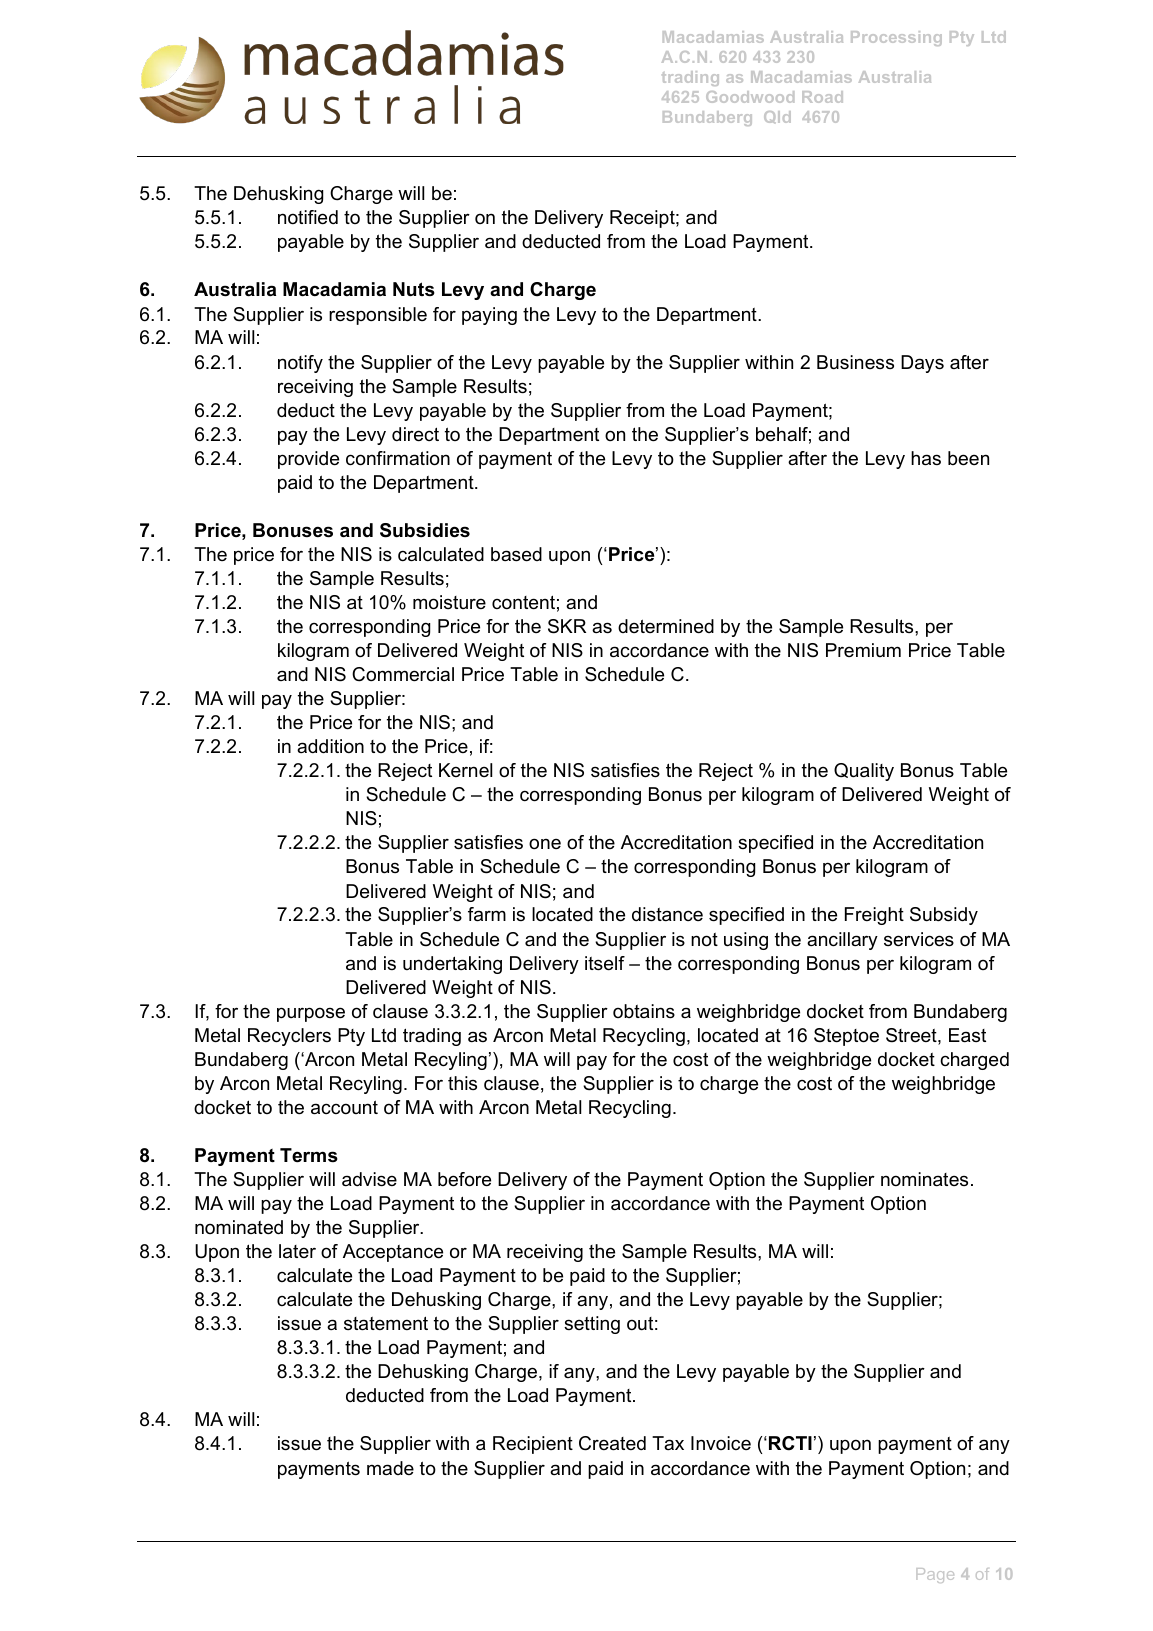  I want to click on Steptoe, so click(846, 1037).
